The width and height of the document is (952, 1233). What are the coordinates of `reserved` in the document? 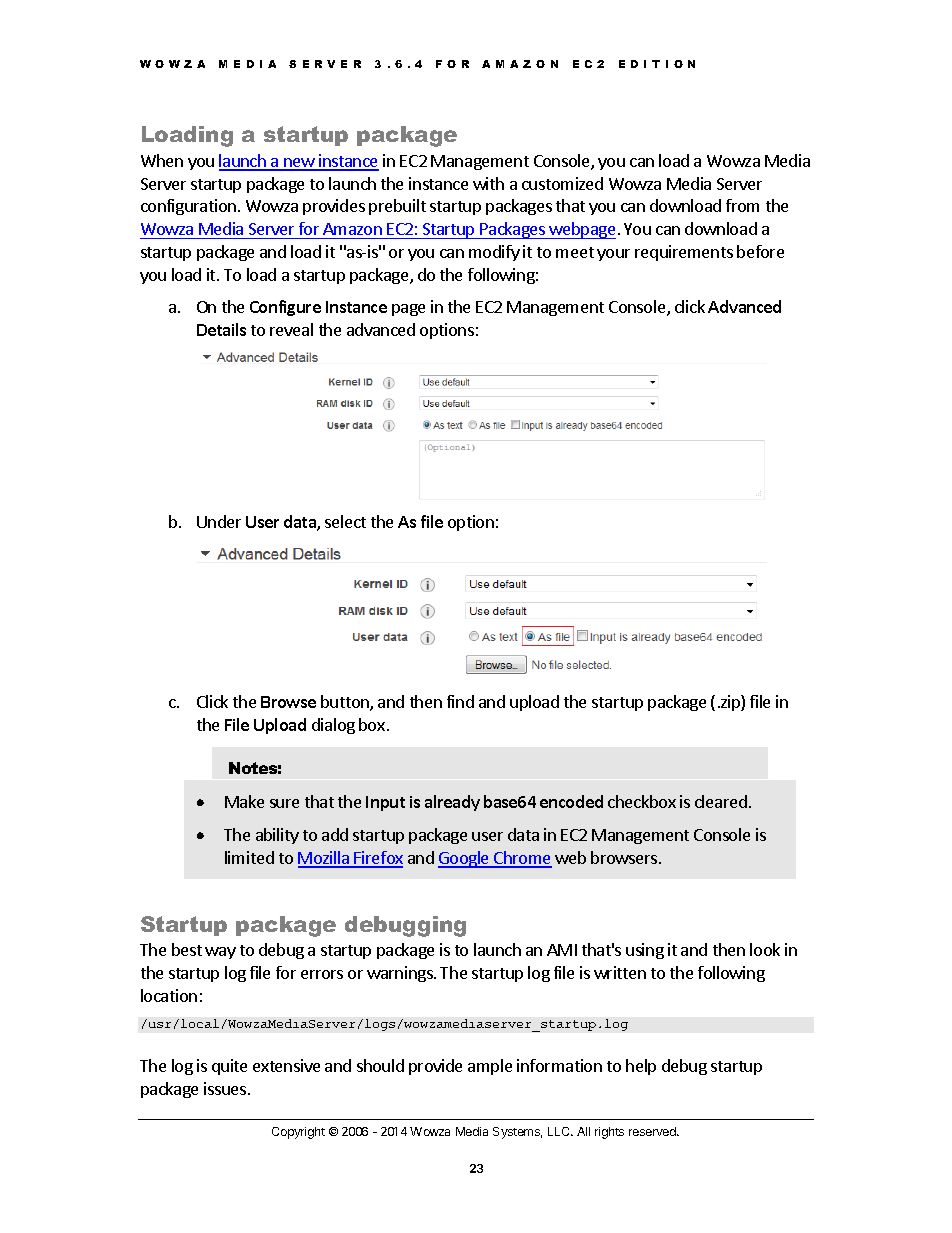 It's located at (653, 1131).
